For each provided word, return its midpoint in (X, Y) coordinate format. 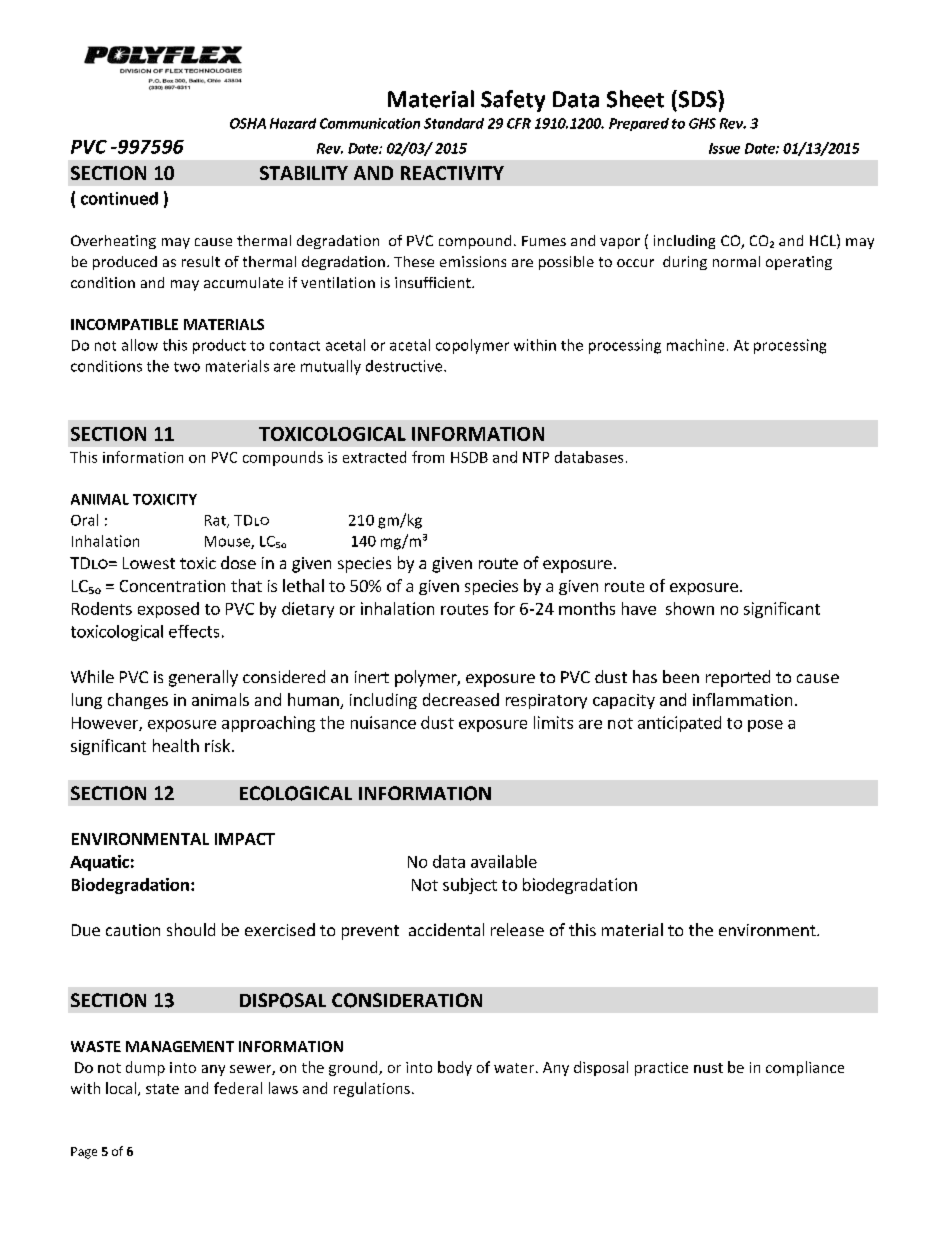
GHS (702, 123)
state (162, 1089)
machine (695, 345)
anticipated (679, 724)
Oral (84, 520)
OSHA (248, 123)
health (176, 745)
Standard (454, 123)
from (428, 457)
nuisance (383, 722)
